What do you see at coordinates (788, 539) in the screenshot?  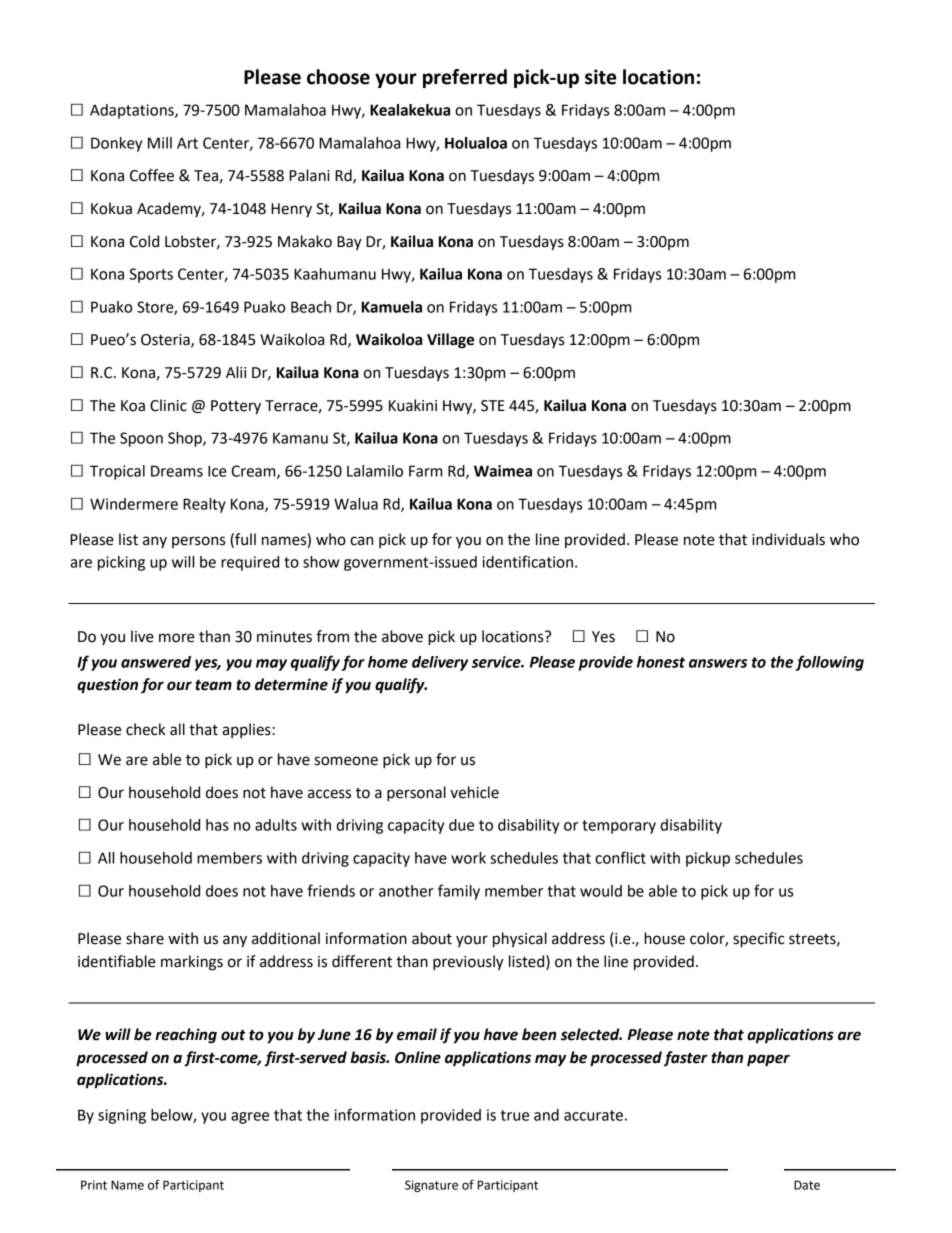 I see `individuals` at bounding box center [788, 539].
